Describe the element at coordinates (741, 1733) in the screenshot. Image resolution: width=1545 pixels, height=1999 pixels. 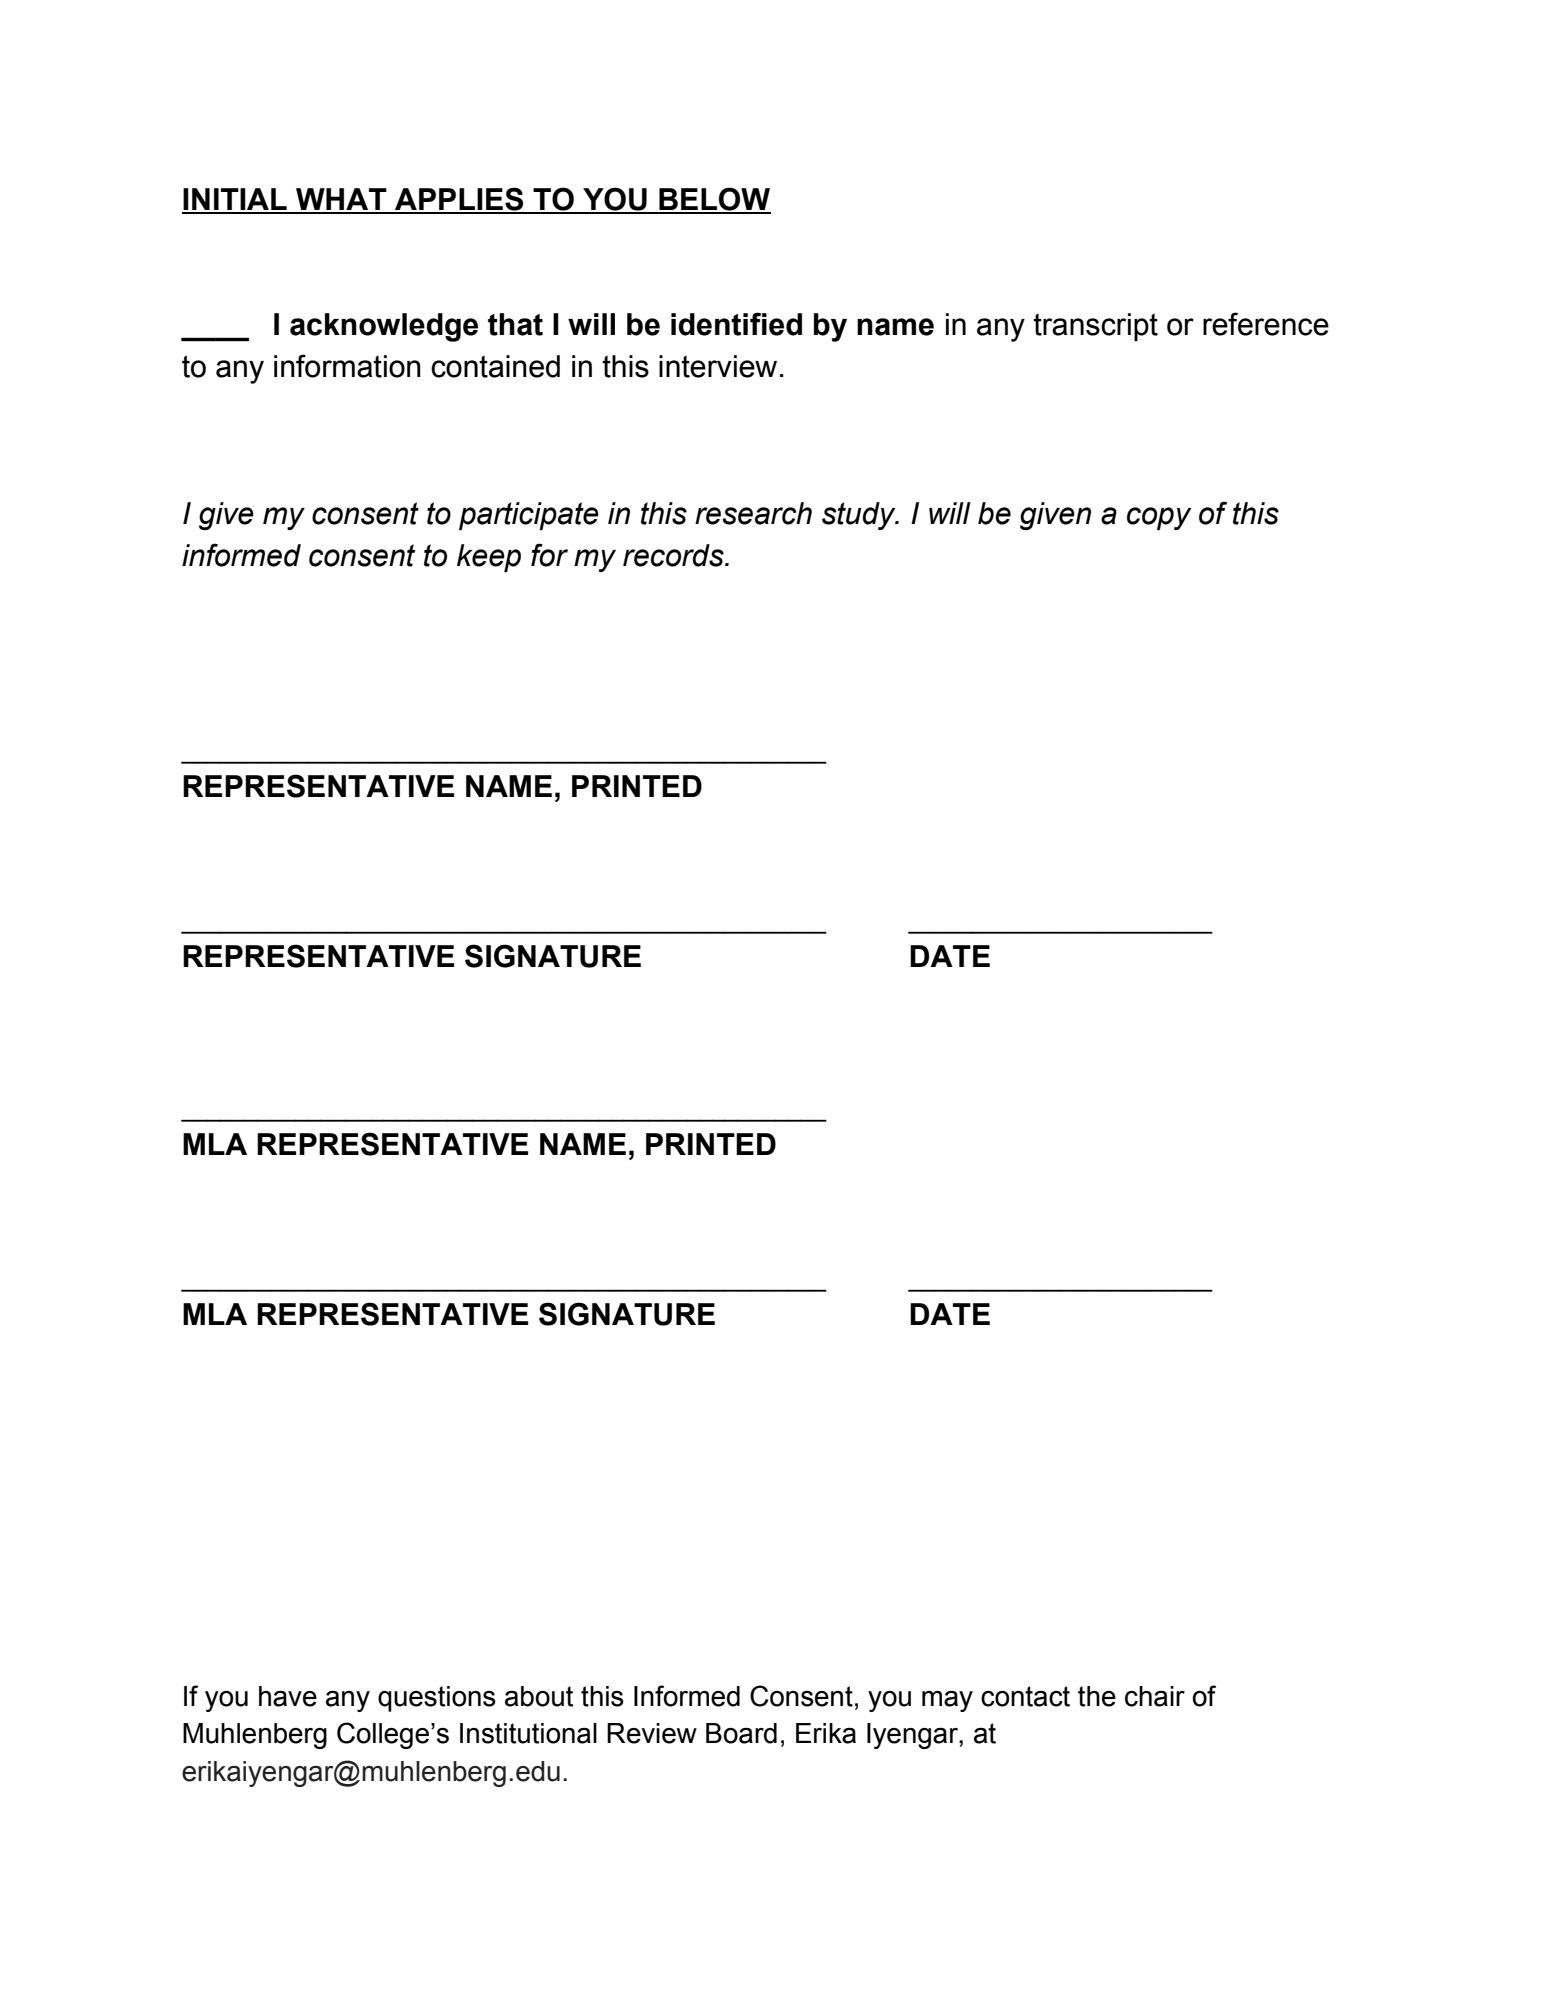
I see `Board` at that location.
